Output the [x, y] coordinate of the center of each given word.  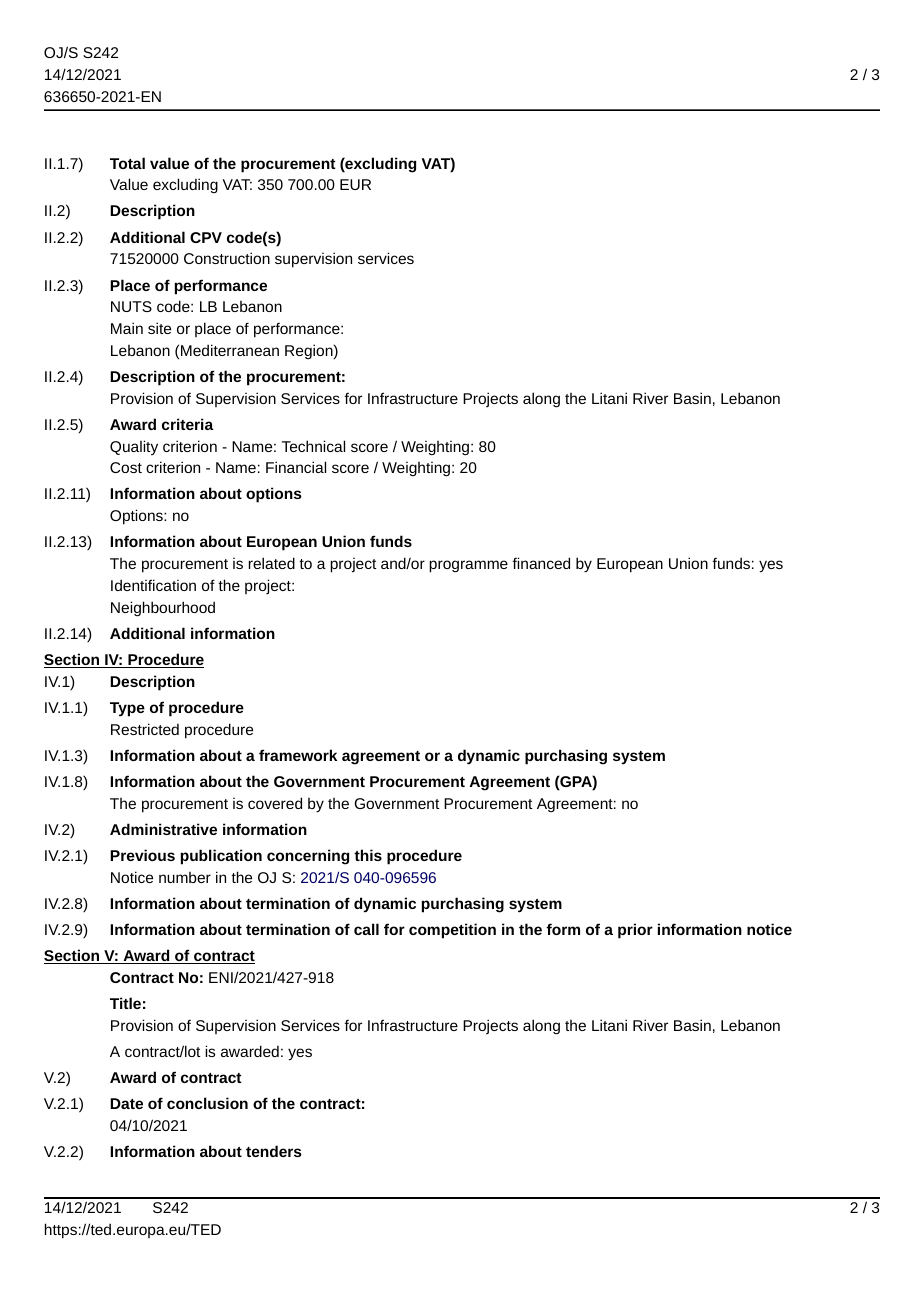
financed [541, 563]
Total [127, 163]
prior [635, 931]
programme [468, 566]
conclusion [207, 1103]
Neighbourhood [163, 609]
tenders [274, 1151]
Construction [227, 258]
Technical [313, 446]
